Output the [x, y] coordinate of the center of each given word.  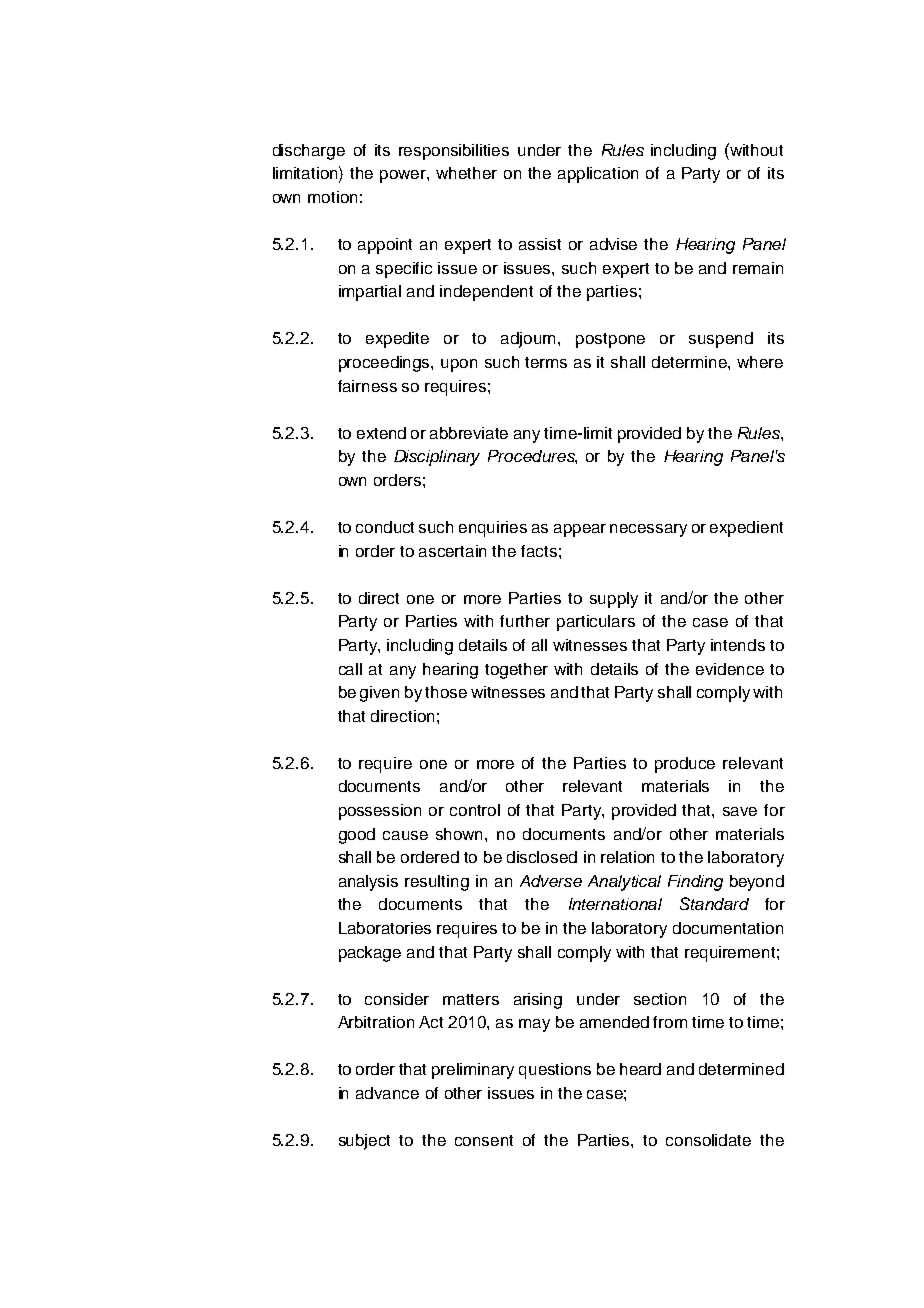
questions [555, 1071]
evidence [730, 669]
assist [540, 244]
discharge [309, 152]
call [350, 669]
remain [758, 268]
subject [364, 1142]
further [525, 621]
